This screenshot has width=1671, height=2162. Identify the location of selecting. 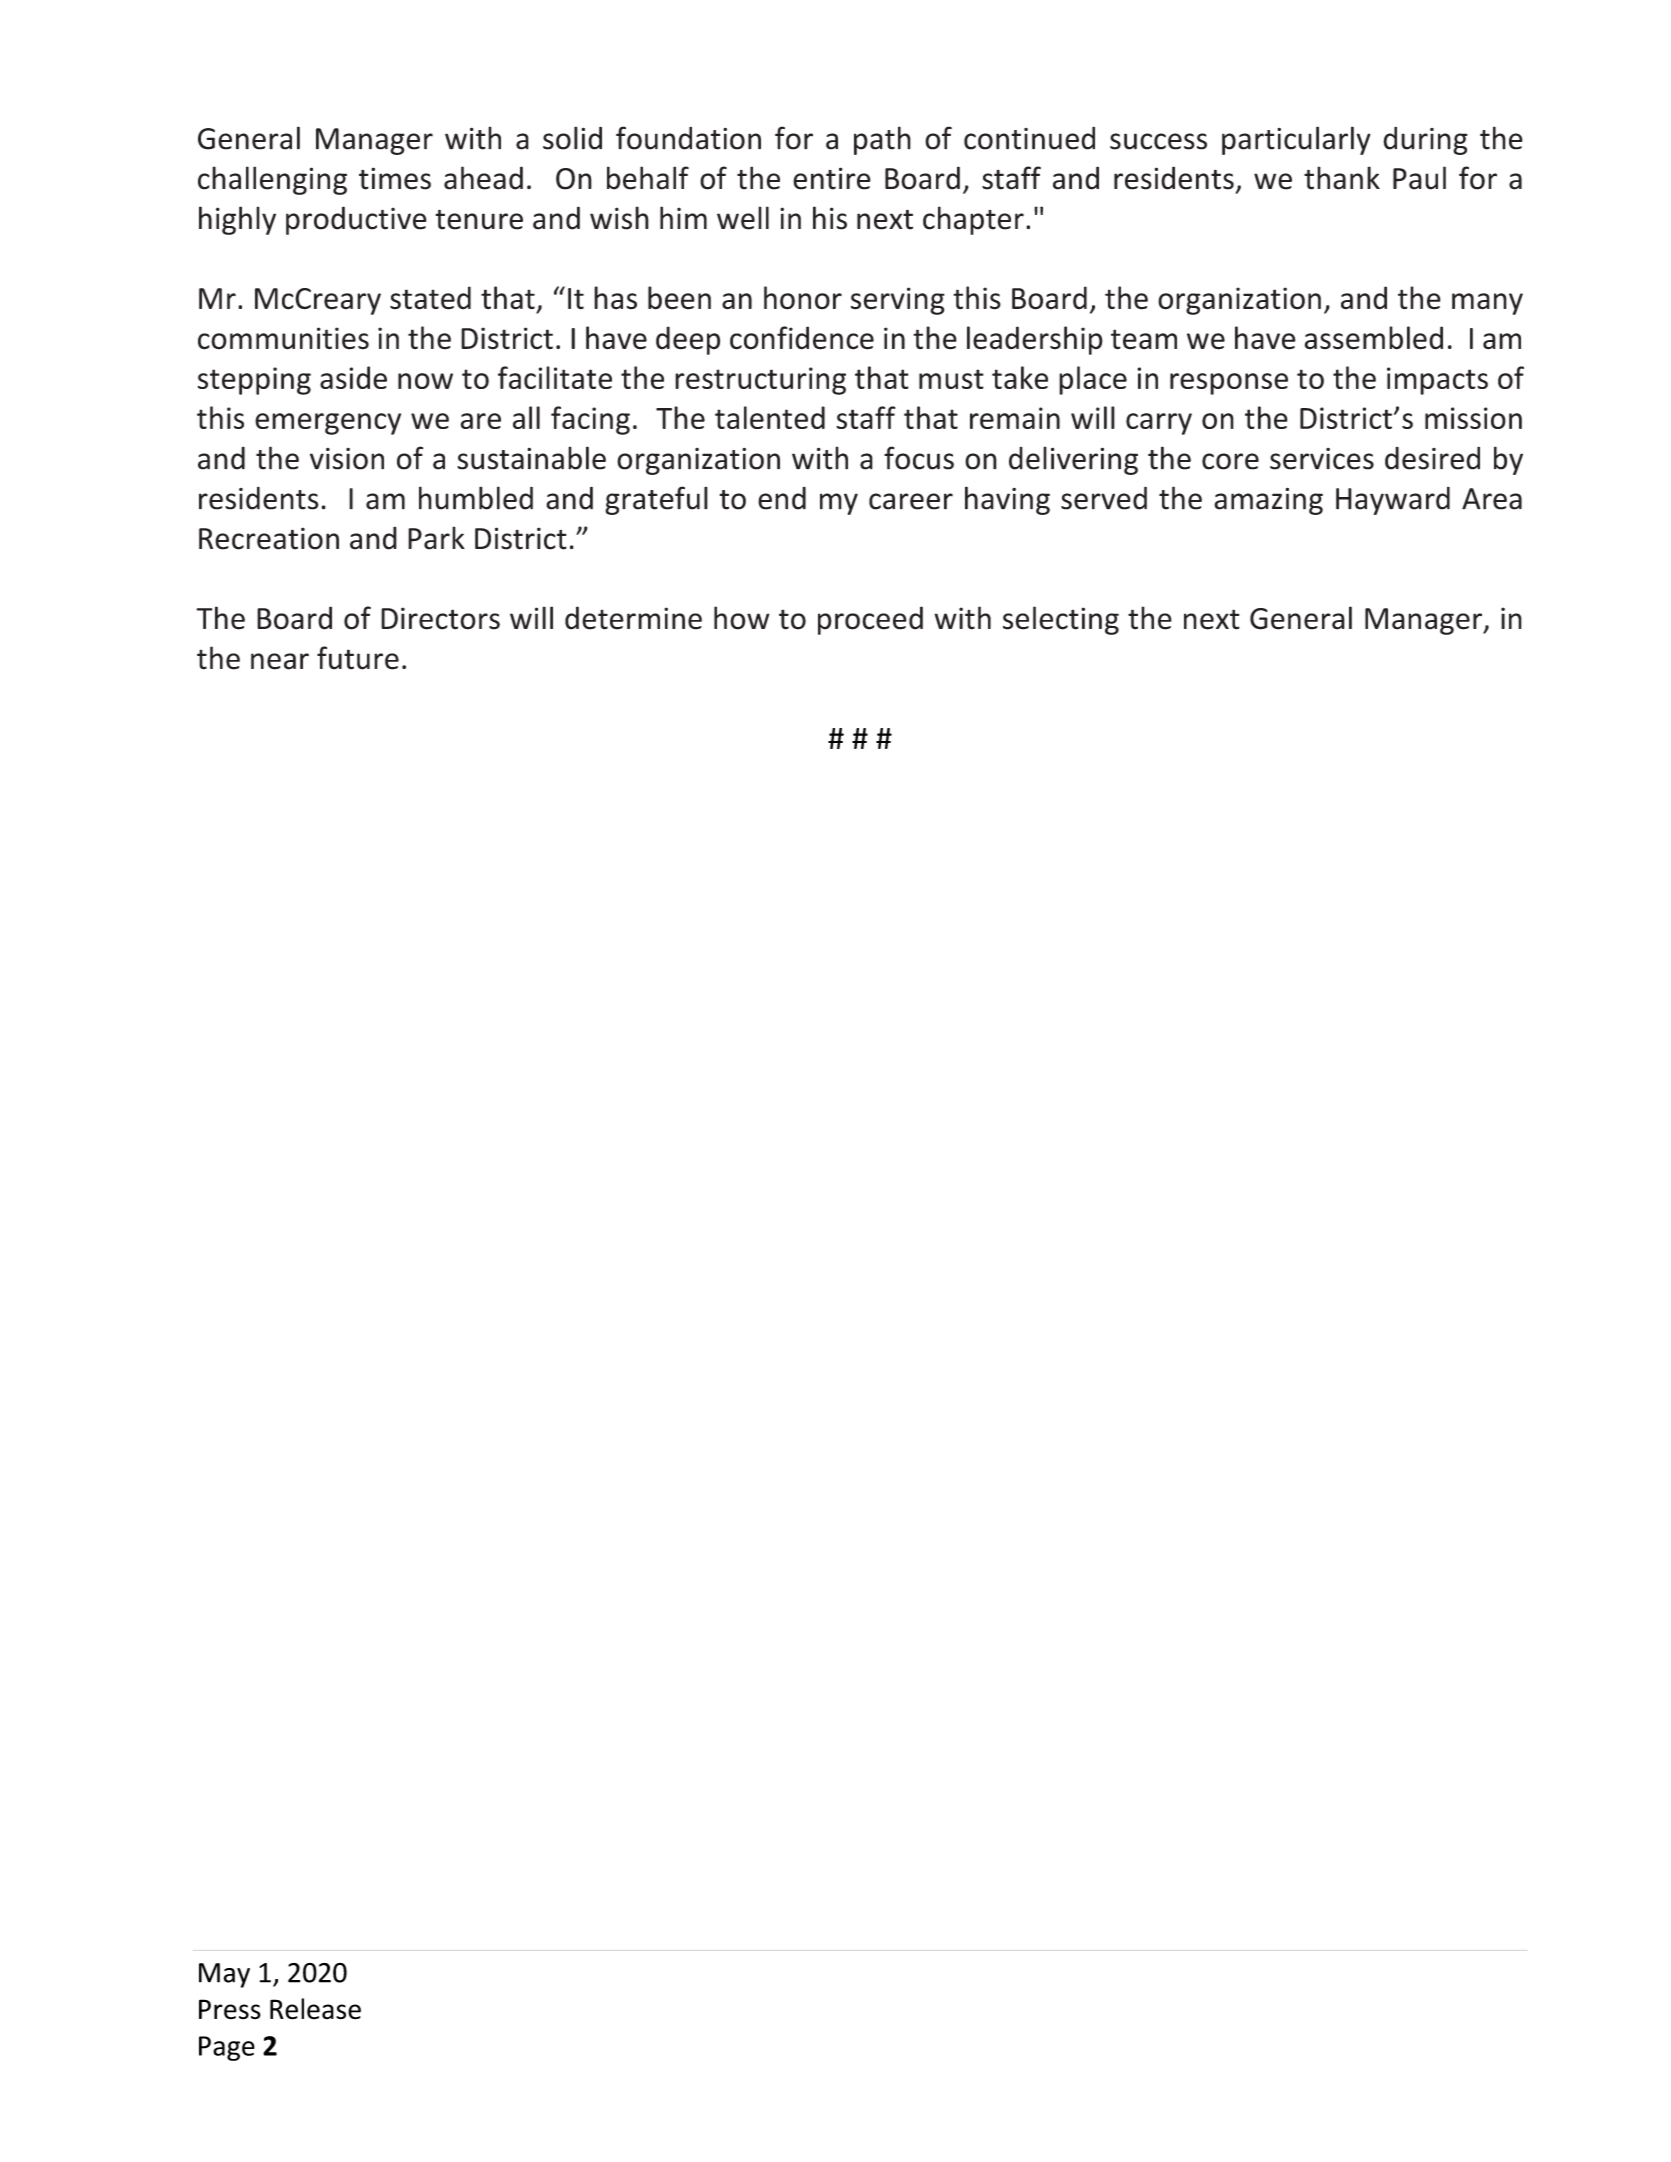
(1061, 620).
